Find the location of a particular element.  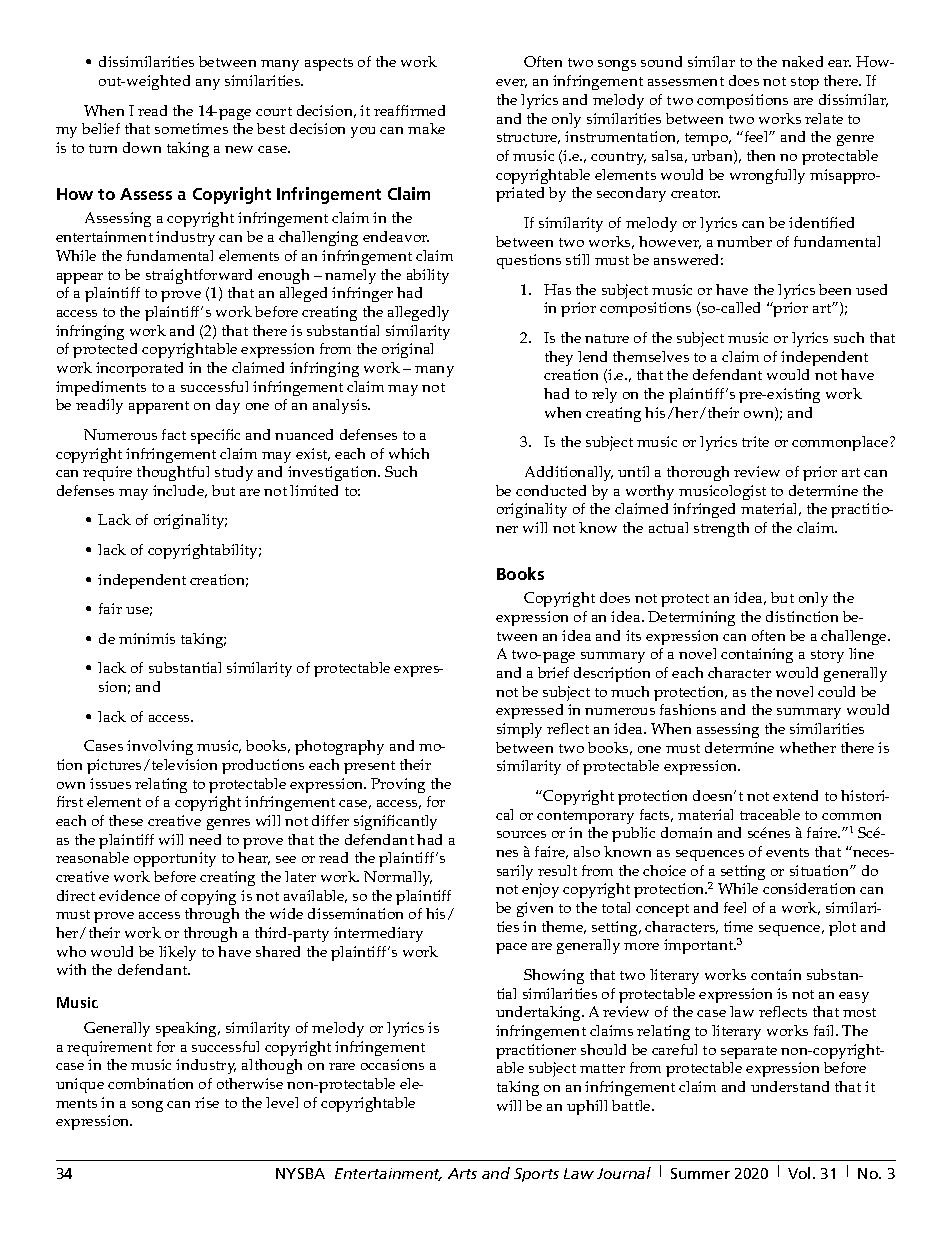

down is located at coordinates (142, 147).
